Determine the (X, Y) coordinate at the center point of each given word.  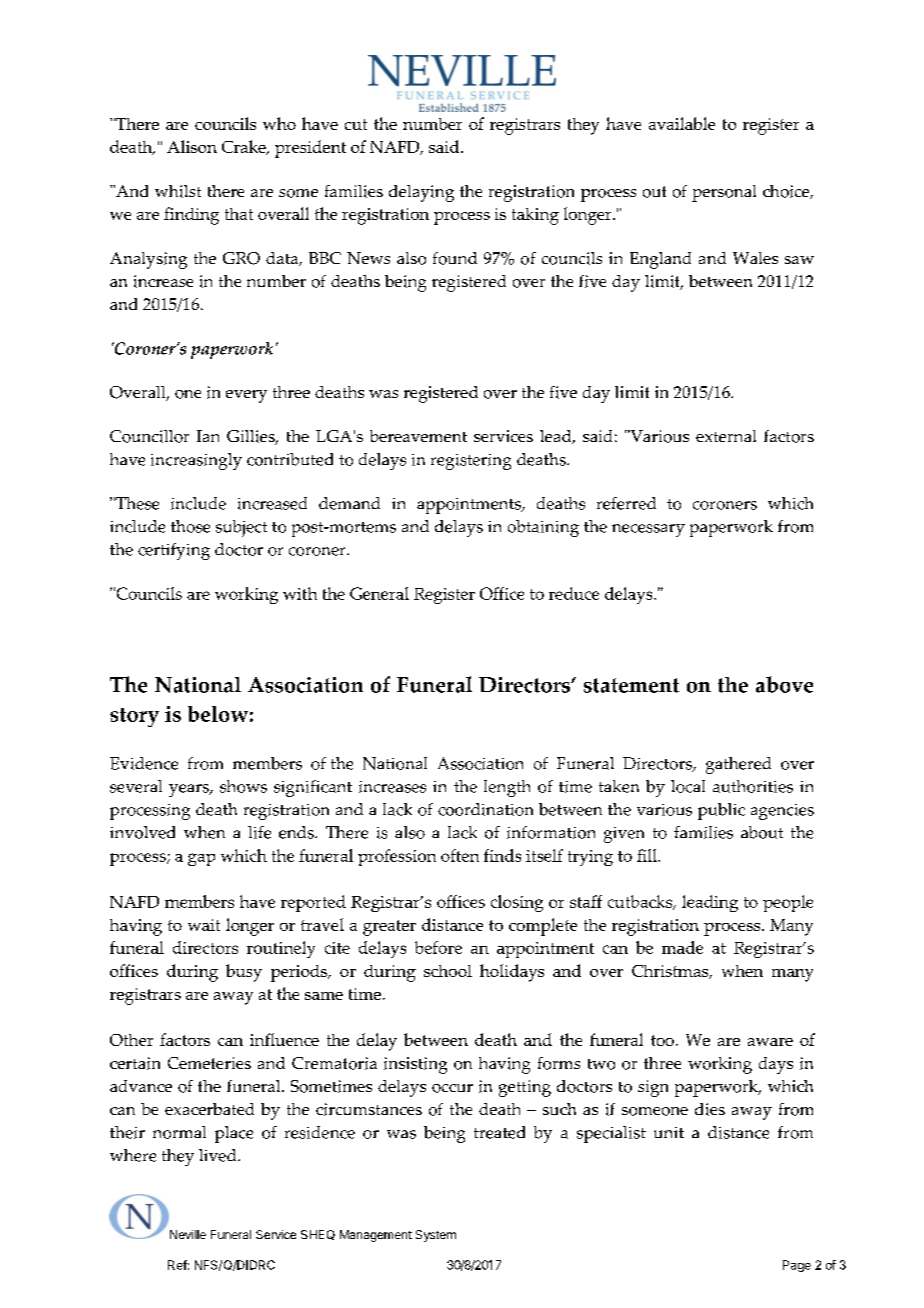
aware (770, 1042)
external (726, 436)
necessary (648, 530)
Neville (188, 1234)
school (448, 971)
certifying (174, 551)
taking (535, 216)
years (190, 790)
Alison (192, 146)
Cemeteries (209, 1063)
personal (724, 193)
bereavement (418, 436)
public (721, 811)
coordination (485, 809)
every (246, 396)
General (379, 593)
